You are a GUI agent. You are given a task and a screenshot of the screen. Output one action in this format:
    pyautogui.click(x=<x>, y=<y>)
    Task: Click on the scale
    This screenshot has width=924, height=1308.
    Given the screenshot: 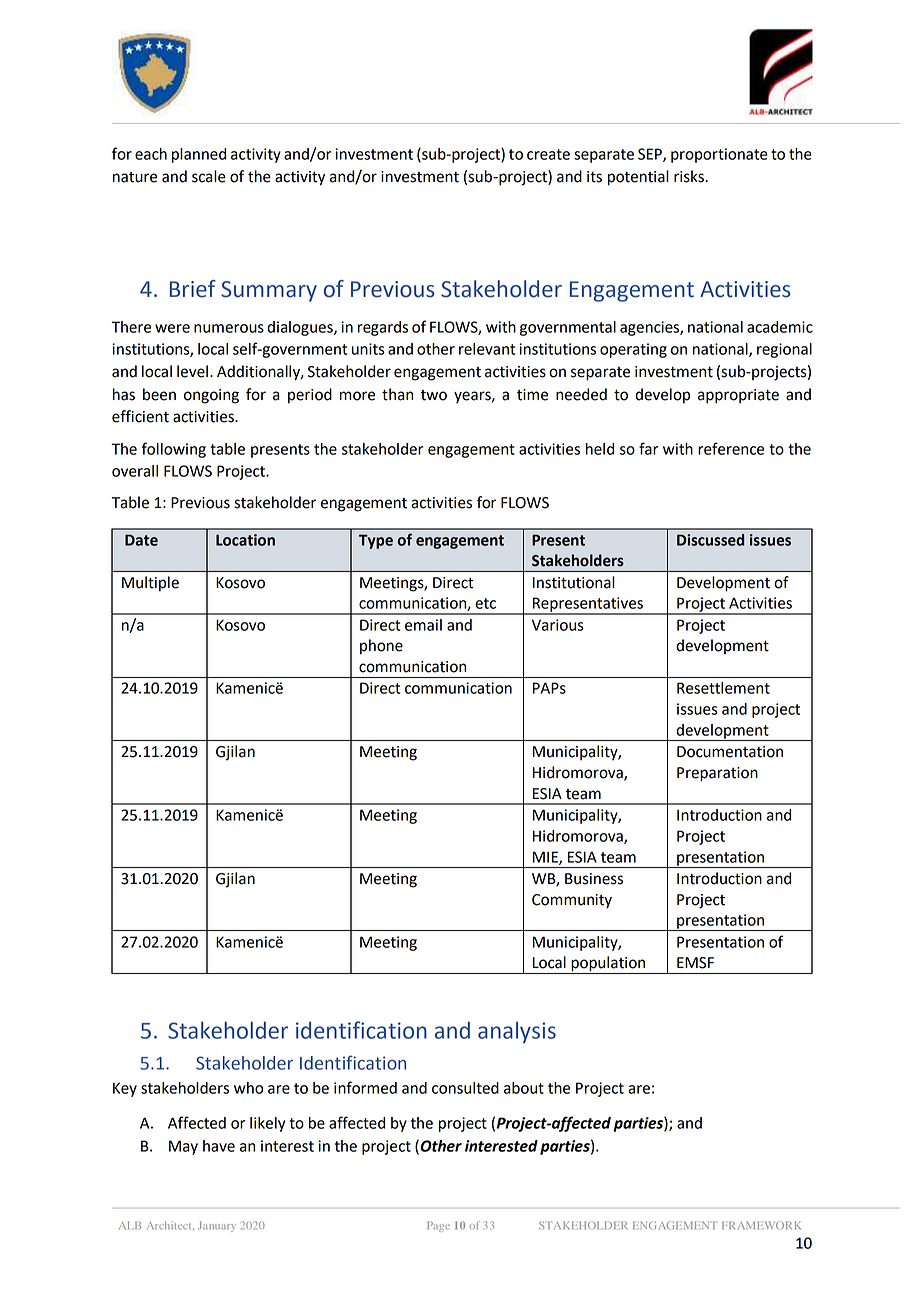 What is the action you would take?
    pyautogui.click(x=209, y=176)
